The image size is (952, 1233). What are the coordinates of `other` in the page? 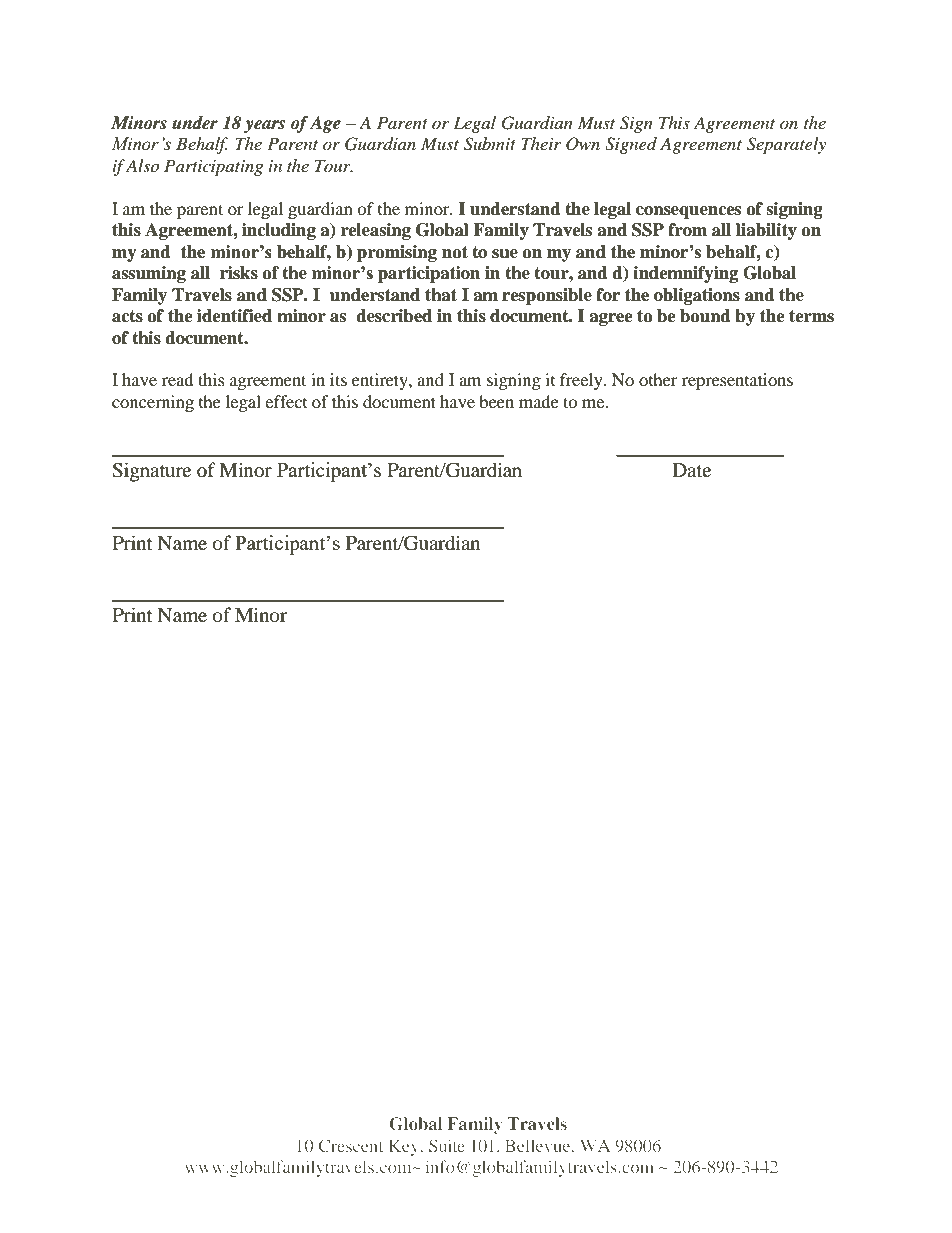 It's located at (658, 379).
